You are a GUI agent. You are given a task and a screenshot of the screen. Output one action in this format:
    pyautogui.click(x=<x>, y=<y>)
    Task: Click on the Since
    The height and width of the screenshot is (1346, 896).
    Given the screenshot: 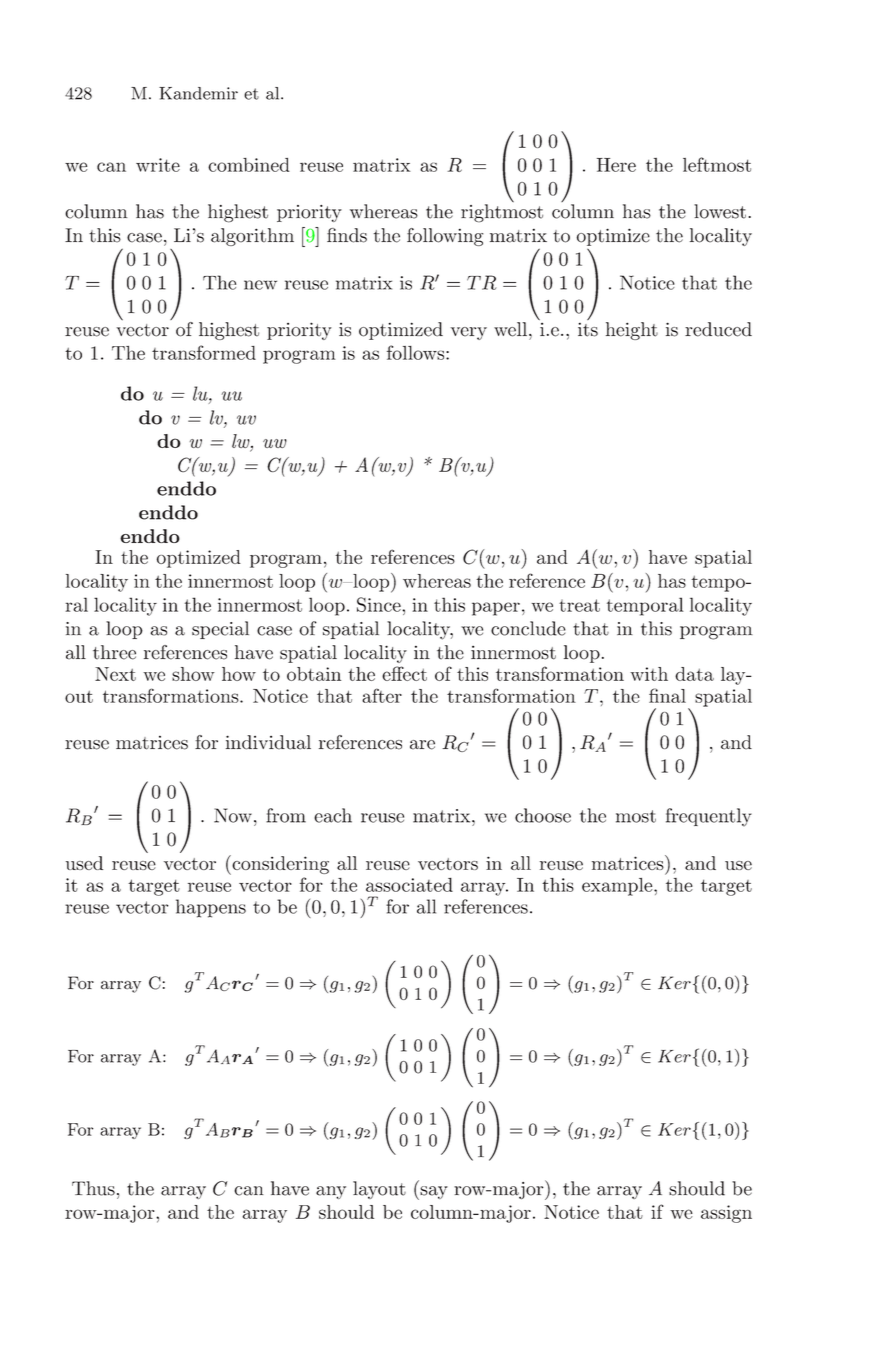 What is the action you would take?
    pyautogui.click(x=380, y=604)
